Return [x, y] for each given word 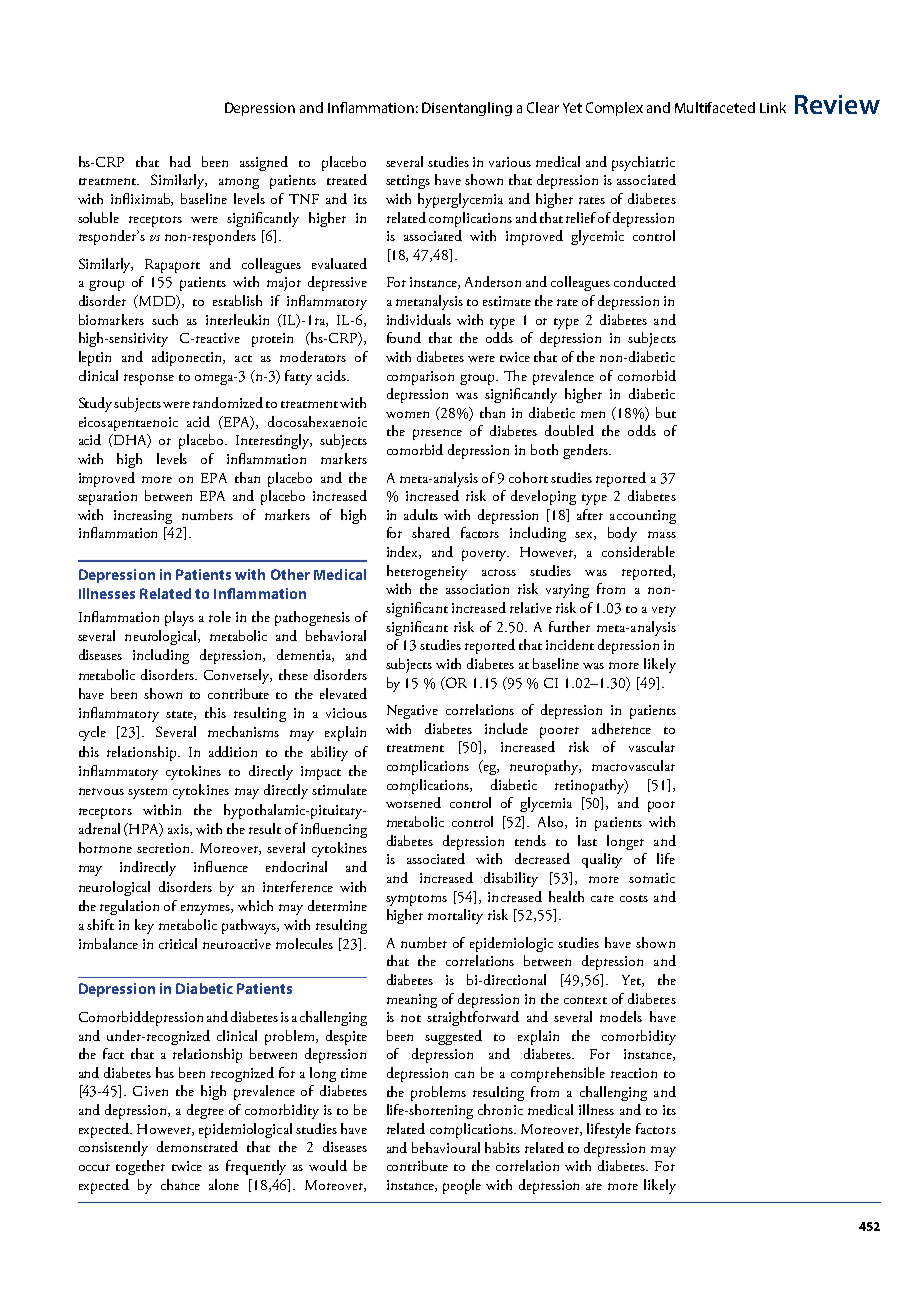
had [180, 161]
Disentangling [467, 109]
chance [180, 1184]
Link [773, 107]
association [477, 589]
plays [179, 618]
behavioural [446, 1147]
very [664, 611]
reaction [634, 1073]
